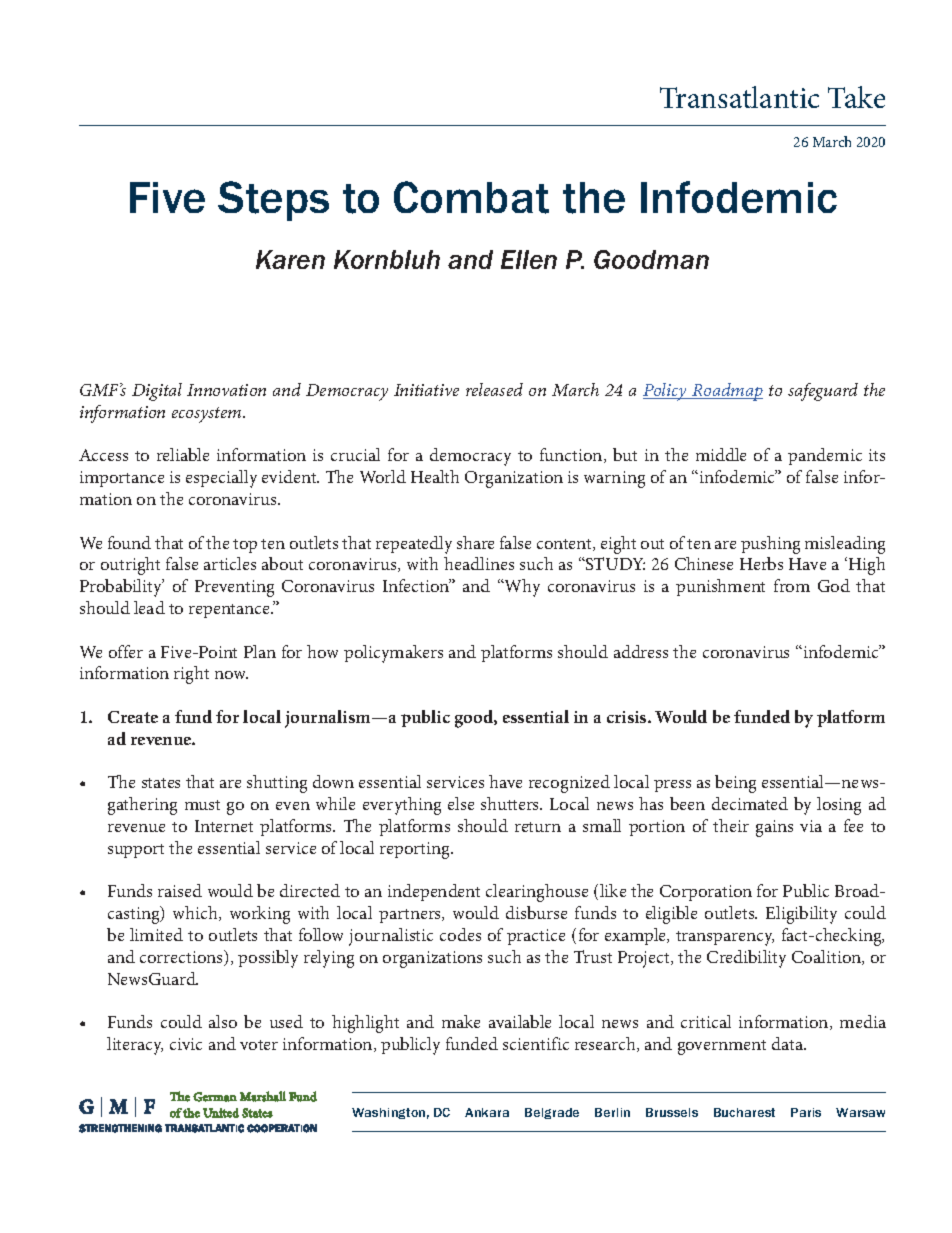  Describe the element at coordinates (520, 1021) in the screenshot. I see `available` at that location.
